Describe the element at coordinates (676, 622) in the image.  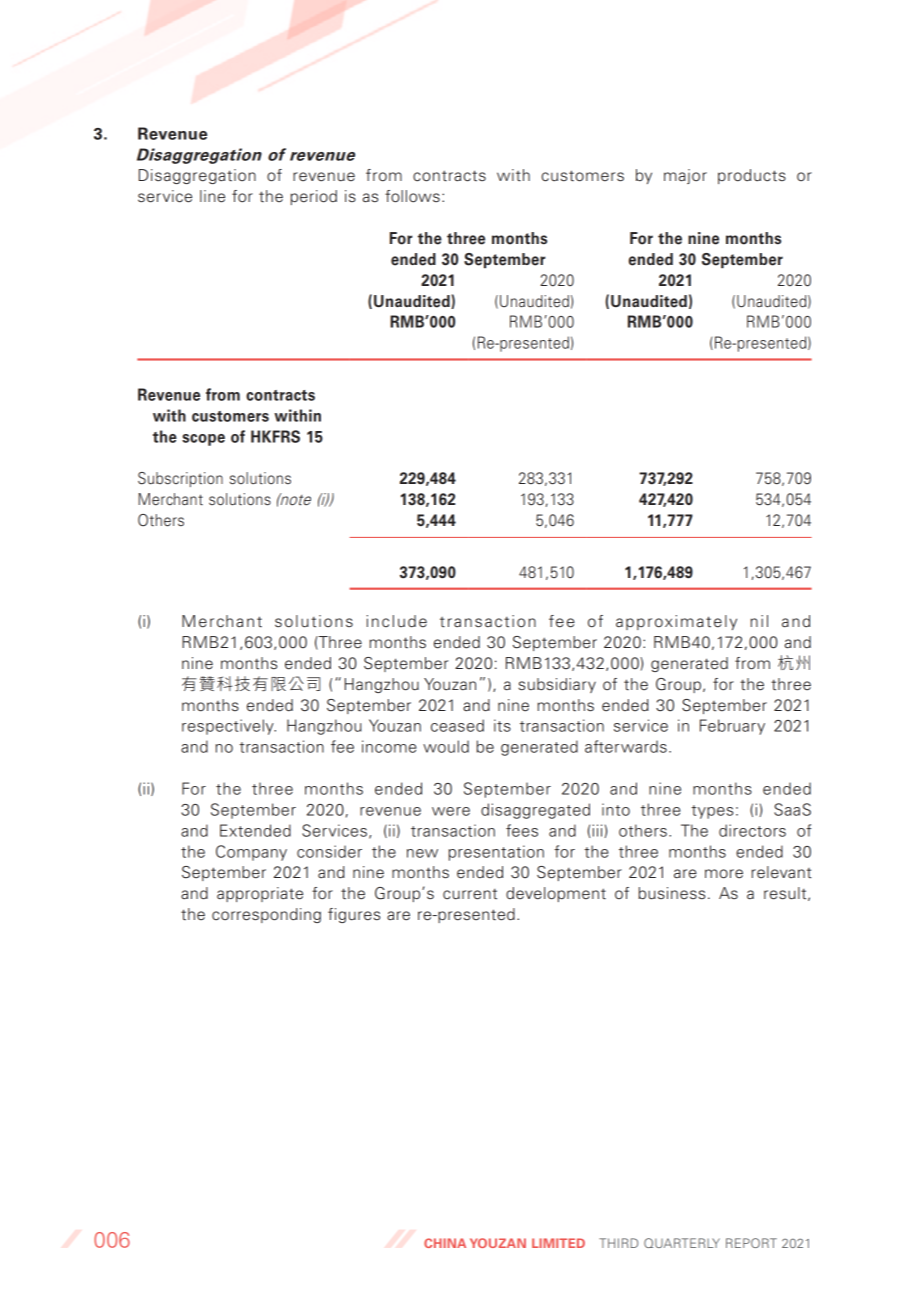
I see `approximately` at that location.
